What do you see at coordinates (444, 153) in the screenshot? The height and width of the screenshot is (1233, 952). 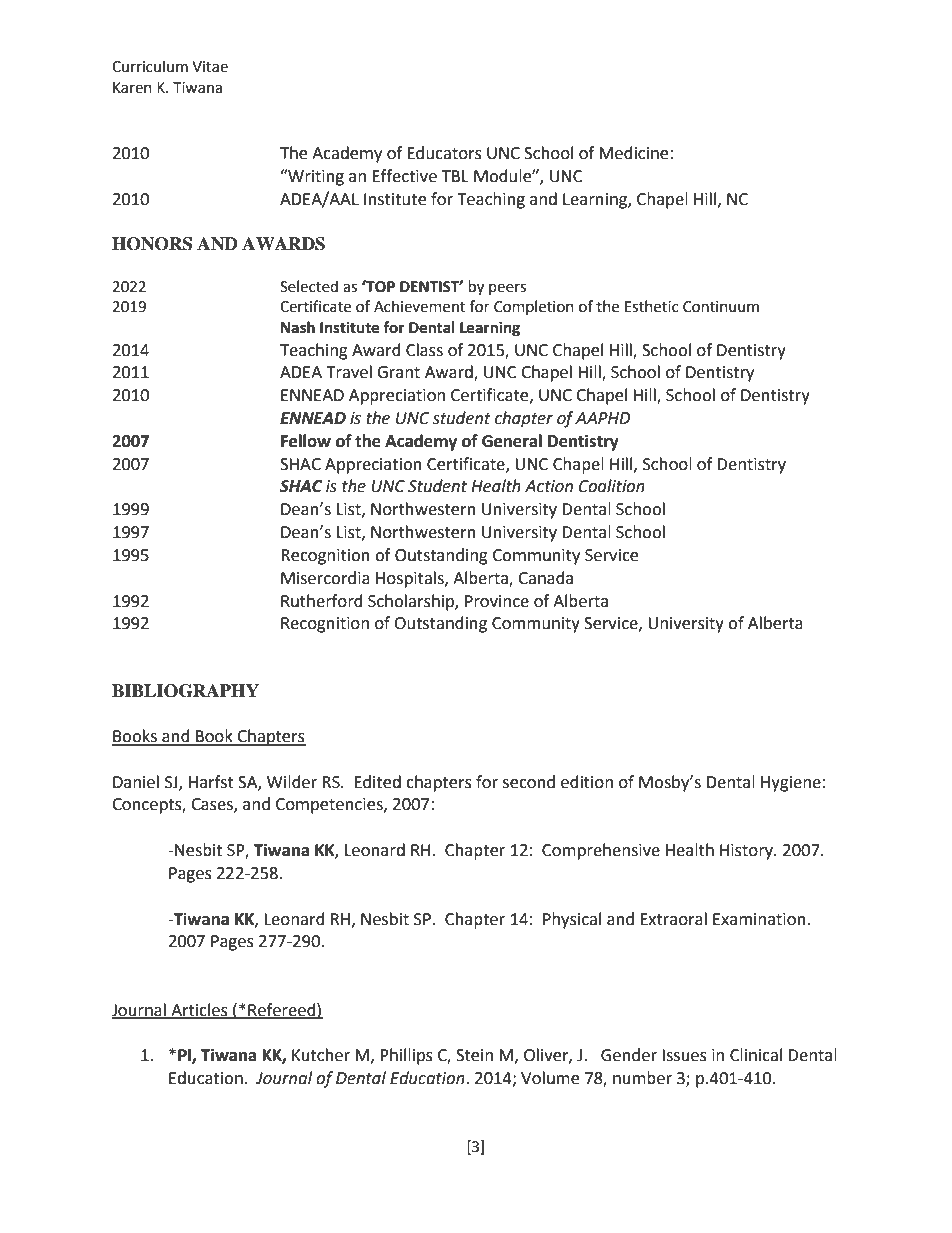 I see `Educators` at bounding box center [444, 153].
